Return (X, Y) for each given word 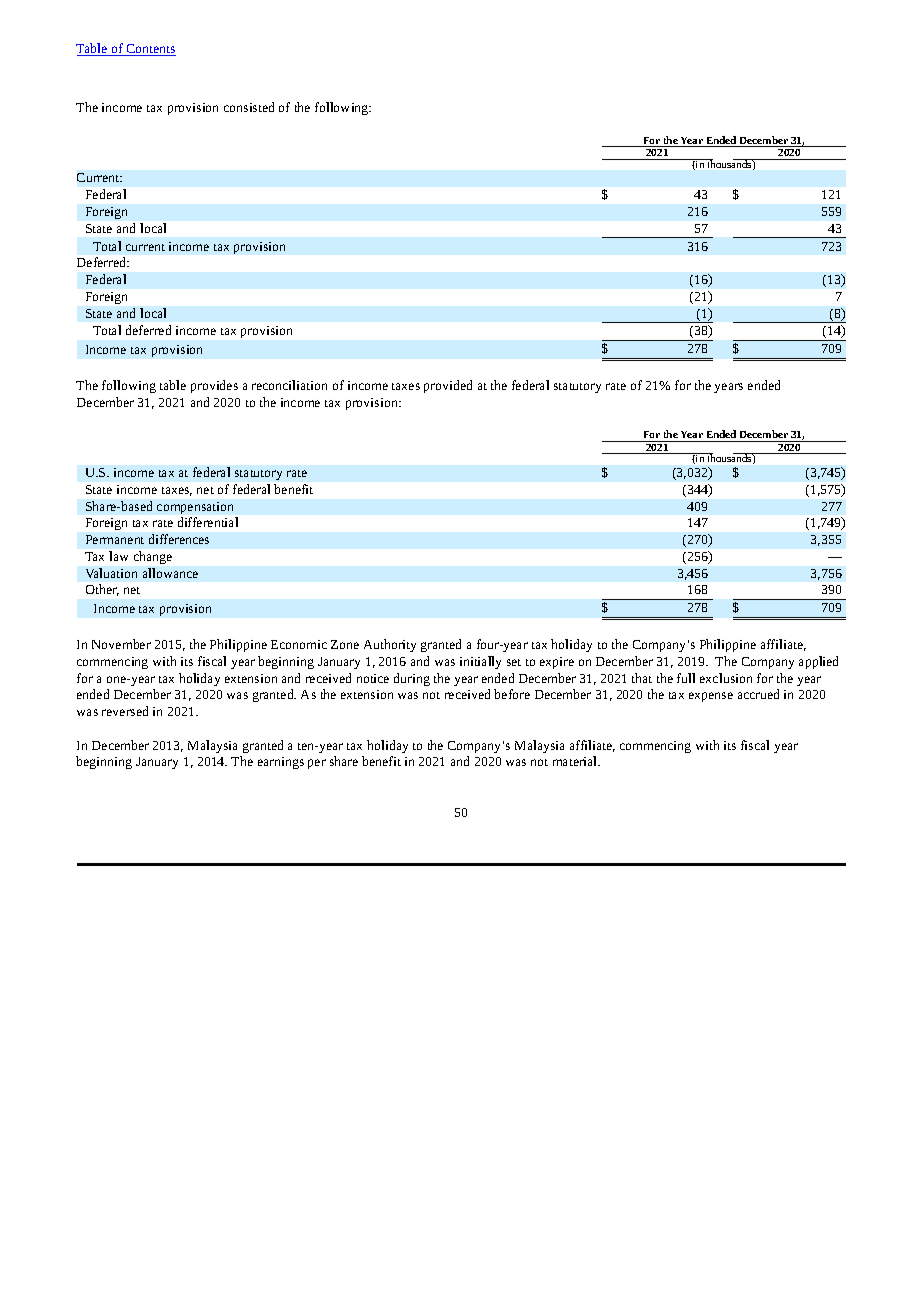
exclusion (726, 678)
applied (818, 662)
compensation (195, 508)
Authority (390, 645)
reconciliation (289, 385)
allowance (170, 573)
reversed (125, 711)
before (512, 694)
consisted (249, 107)
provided (448, 386)
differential (208, 522)
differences (179, 539)
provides (214, 386)
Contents (150, 50)
